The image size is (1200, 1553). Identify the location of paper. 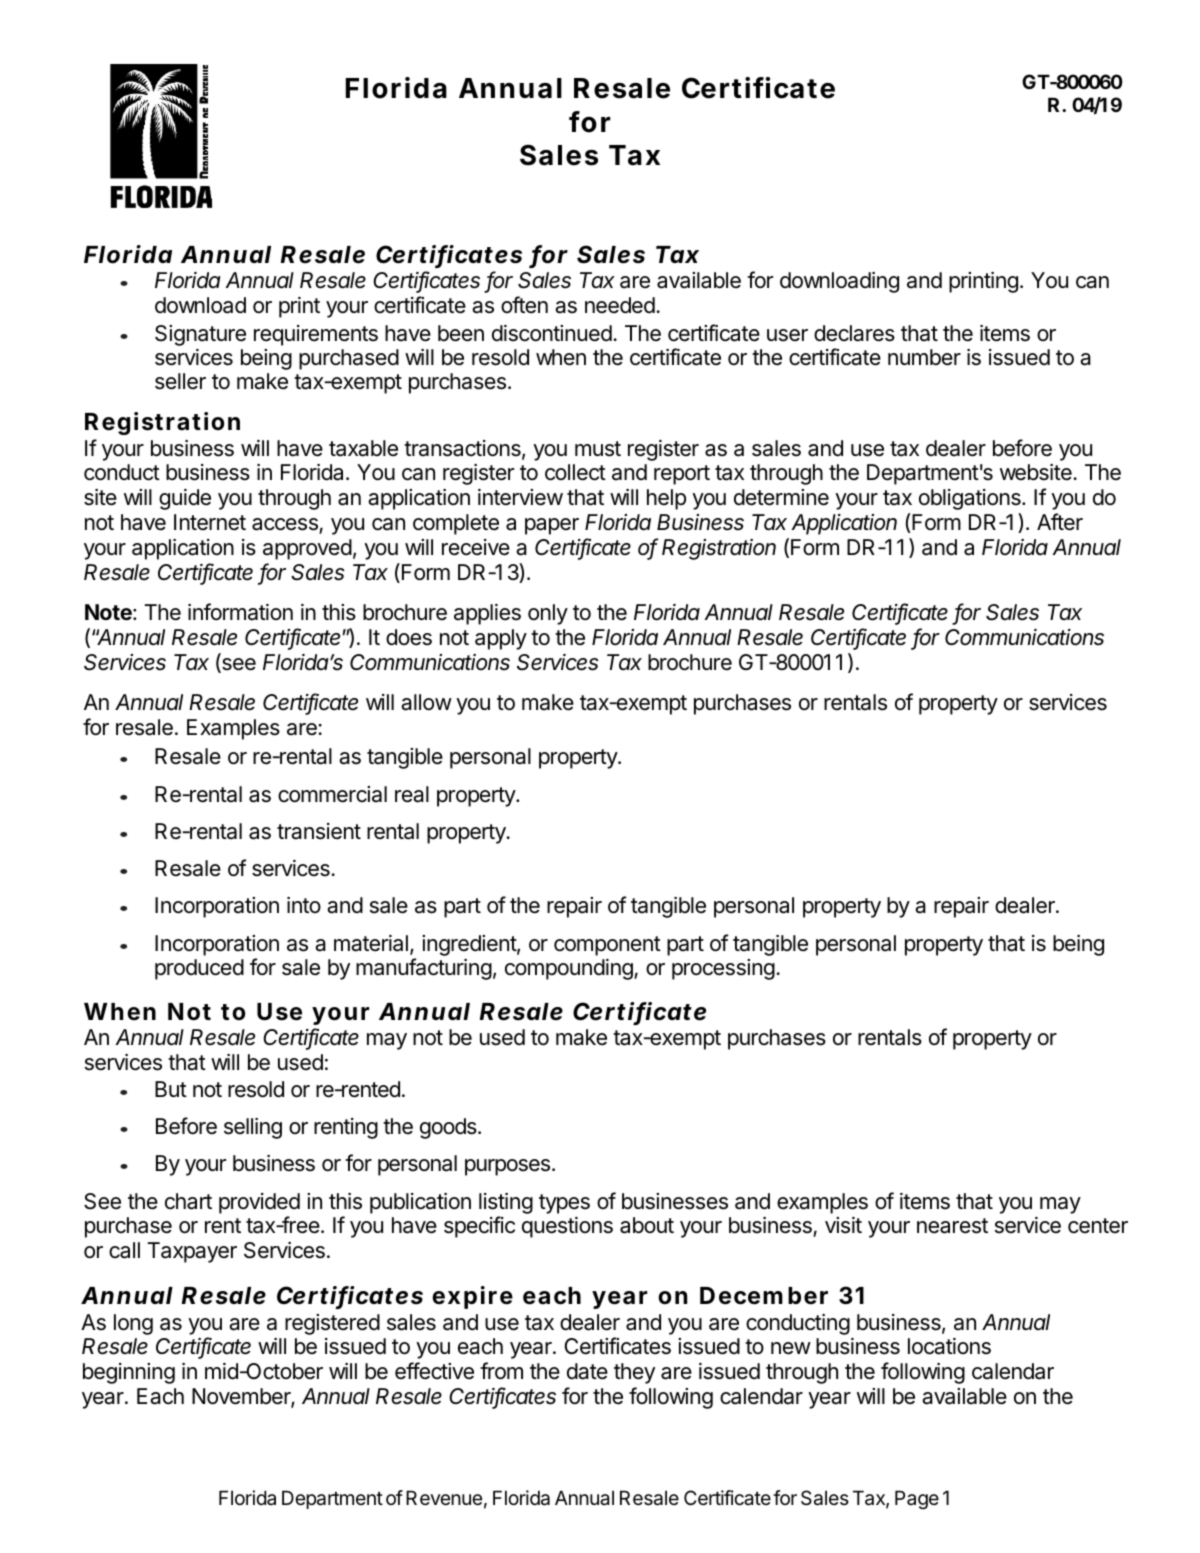
(552, 526).
